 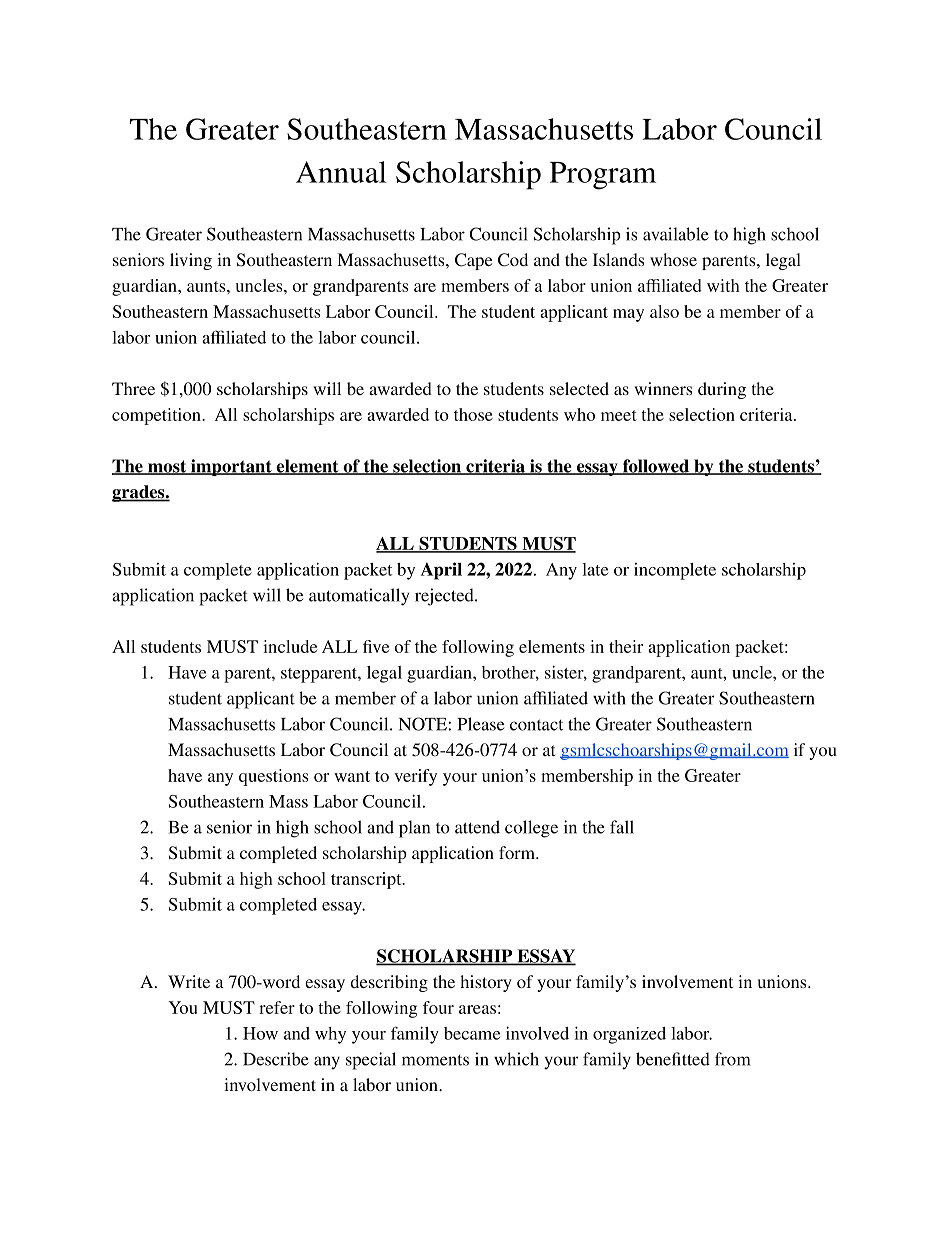 What do you see at coordinates (191, 261) in the screenshot?
I see `living` at bounding box center [191, 261].
